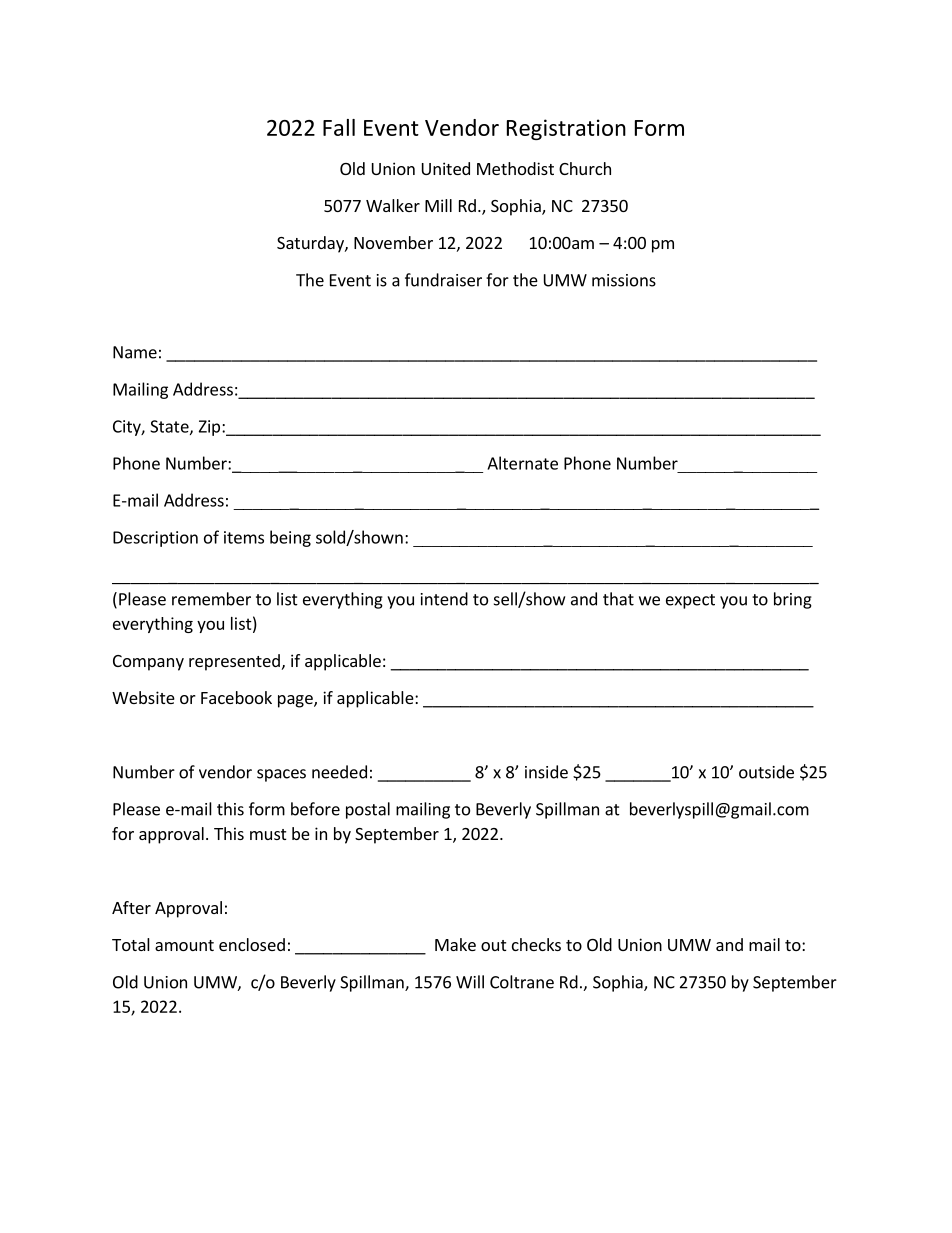  I want to click on Fall, so click(339, 127).
